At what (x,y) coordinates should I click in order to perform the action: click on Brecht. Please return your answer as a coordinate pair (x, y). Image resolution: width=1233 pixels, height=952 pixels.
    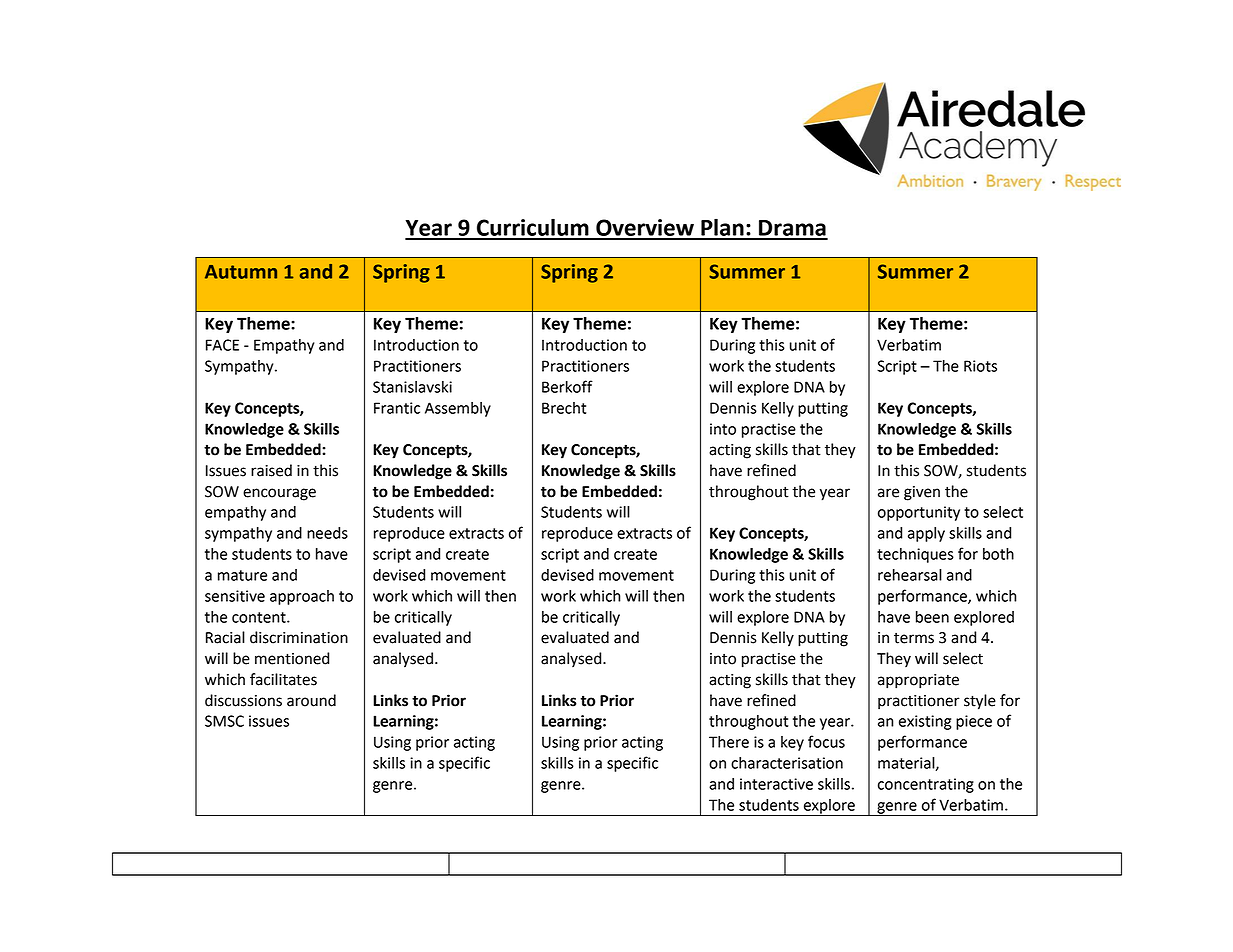
    Looking at the image, I should click on (564, 408).
